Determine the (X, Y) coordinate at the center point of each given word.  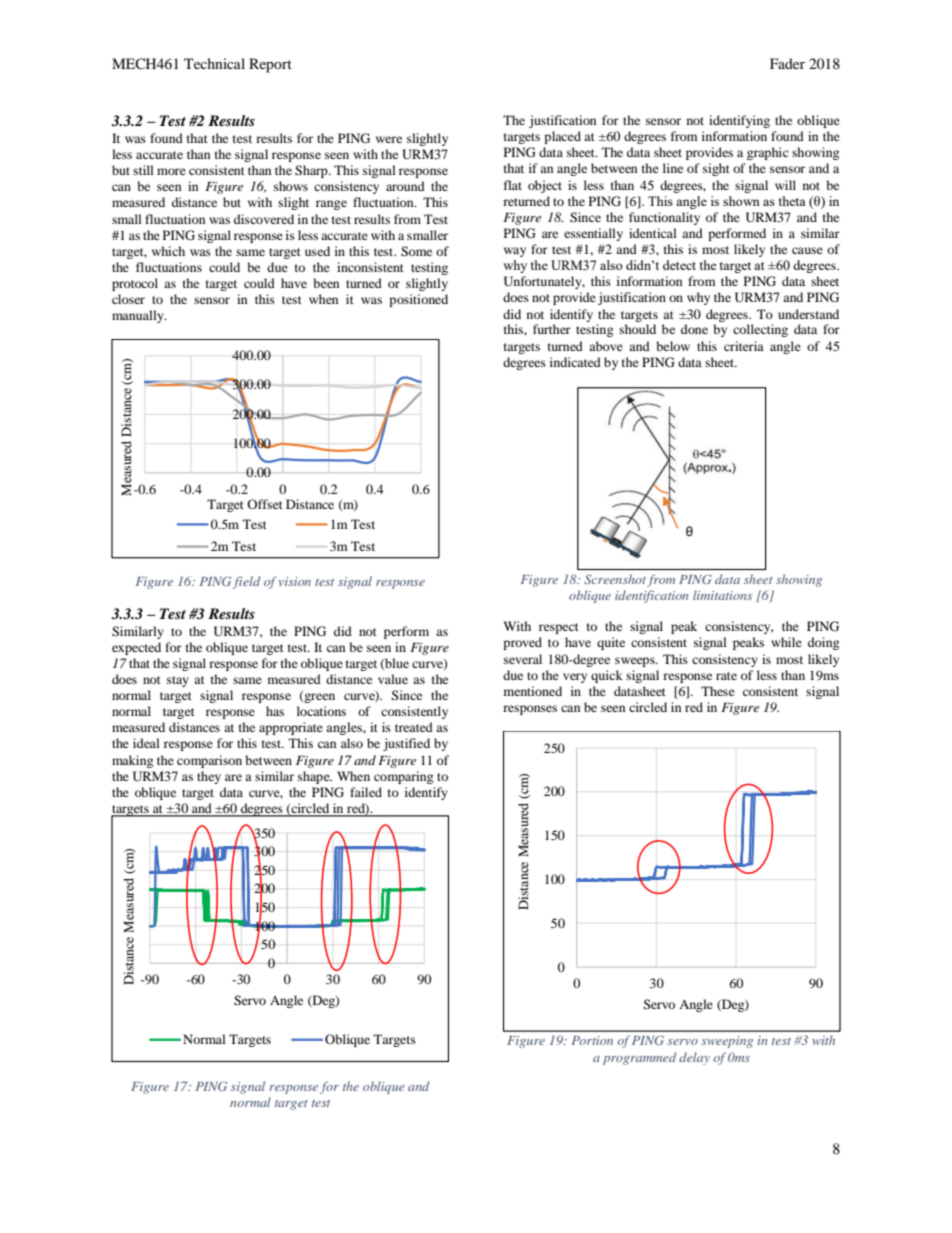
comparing (403, 777)
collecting (760, 330)
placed (562, 137)
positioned (418, 300)
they (209, 777)
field (246, 582)
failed (366, 792)
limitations (722, 595)
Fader (787, 63)
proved (522, 643)
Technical (214, 63)
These (718, 691)
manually (139, 316)
